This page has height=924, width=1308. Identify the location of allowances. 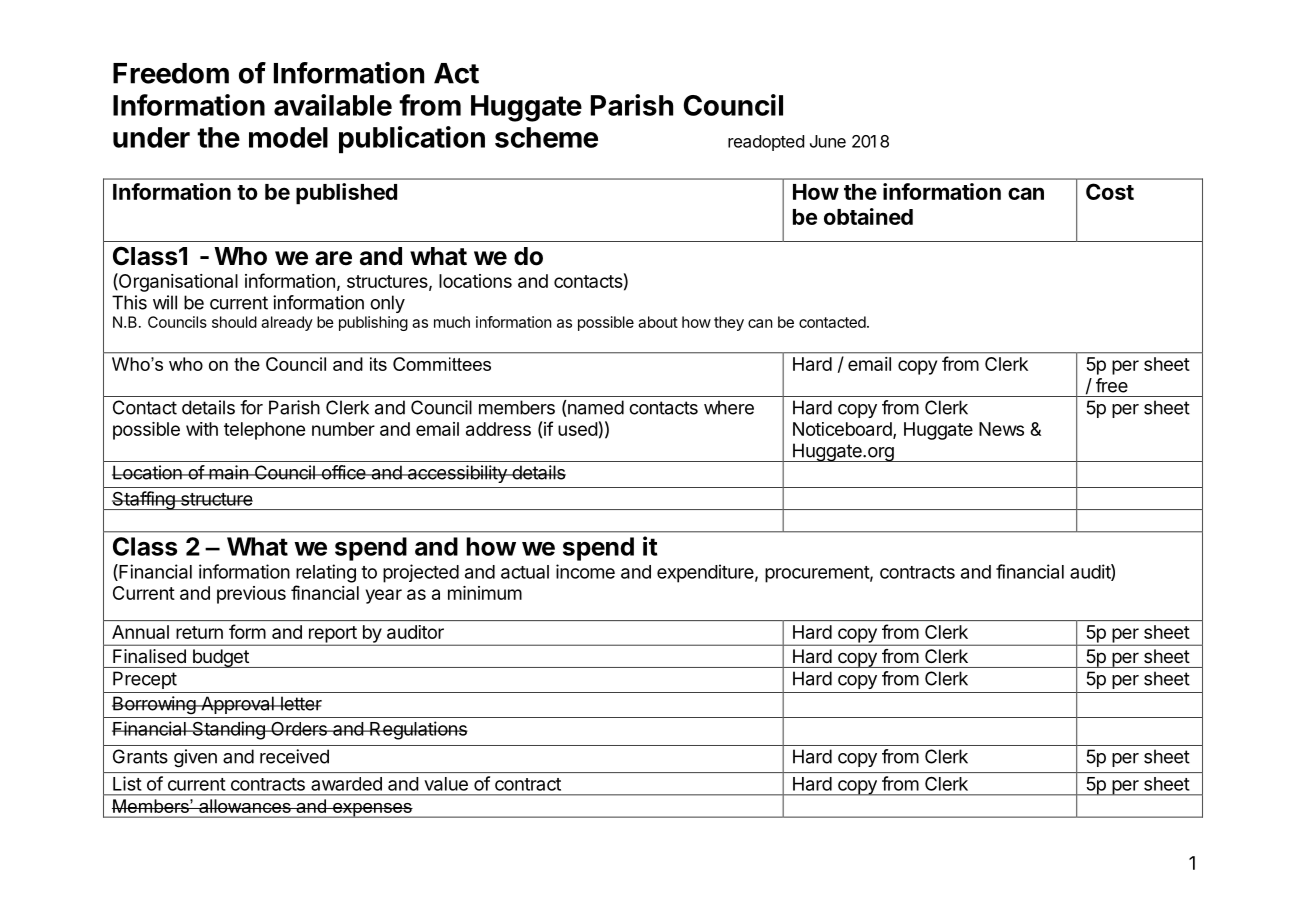
(245, 806).
